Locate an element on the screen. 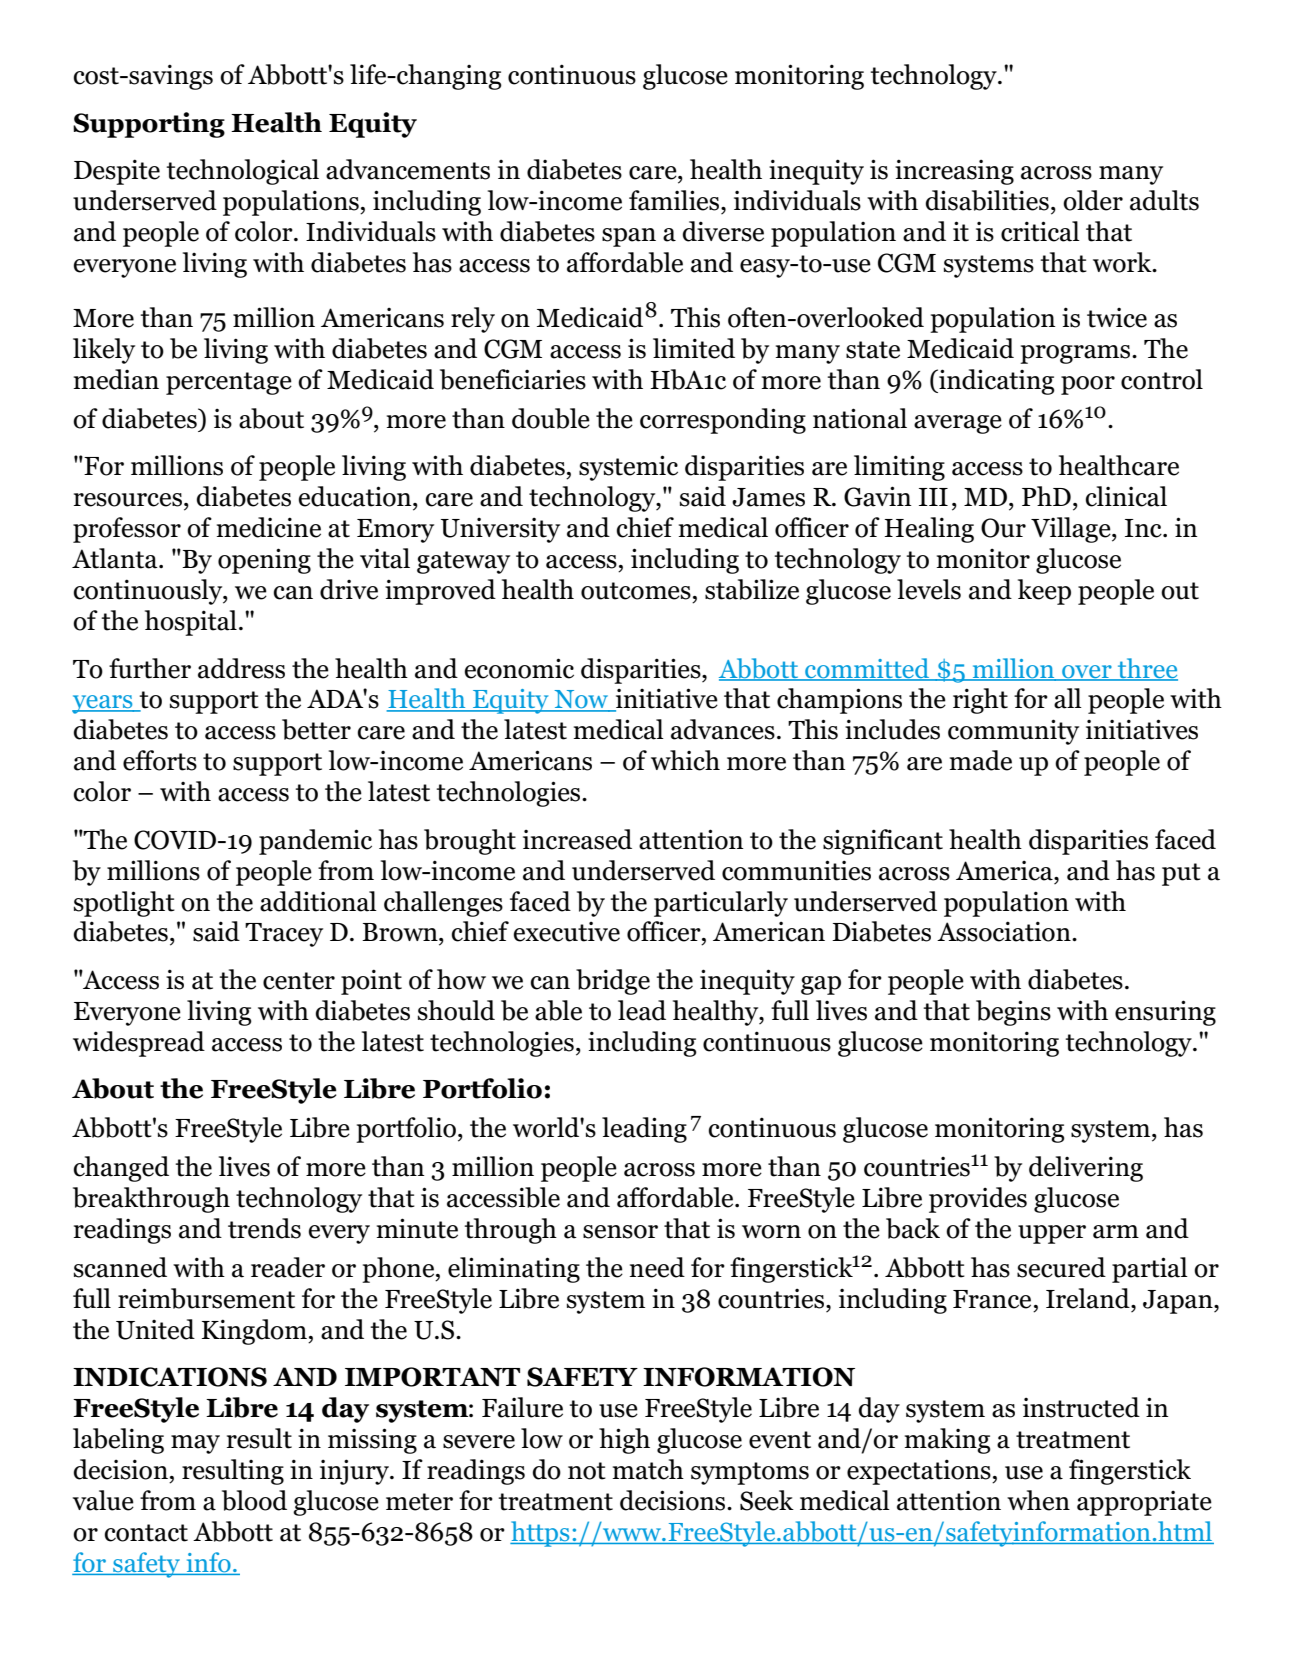 This screenshot has height=1679, width=1297. technological is located at coordinates (243, 172).
